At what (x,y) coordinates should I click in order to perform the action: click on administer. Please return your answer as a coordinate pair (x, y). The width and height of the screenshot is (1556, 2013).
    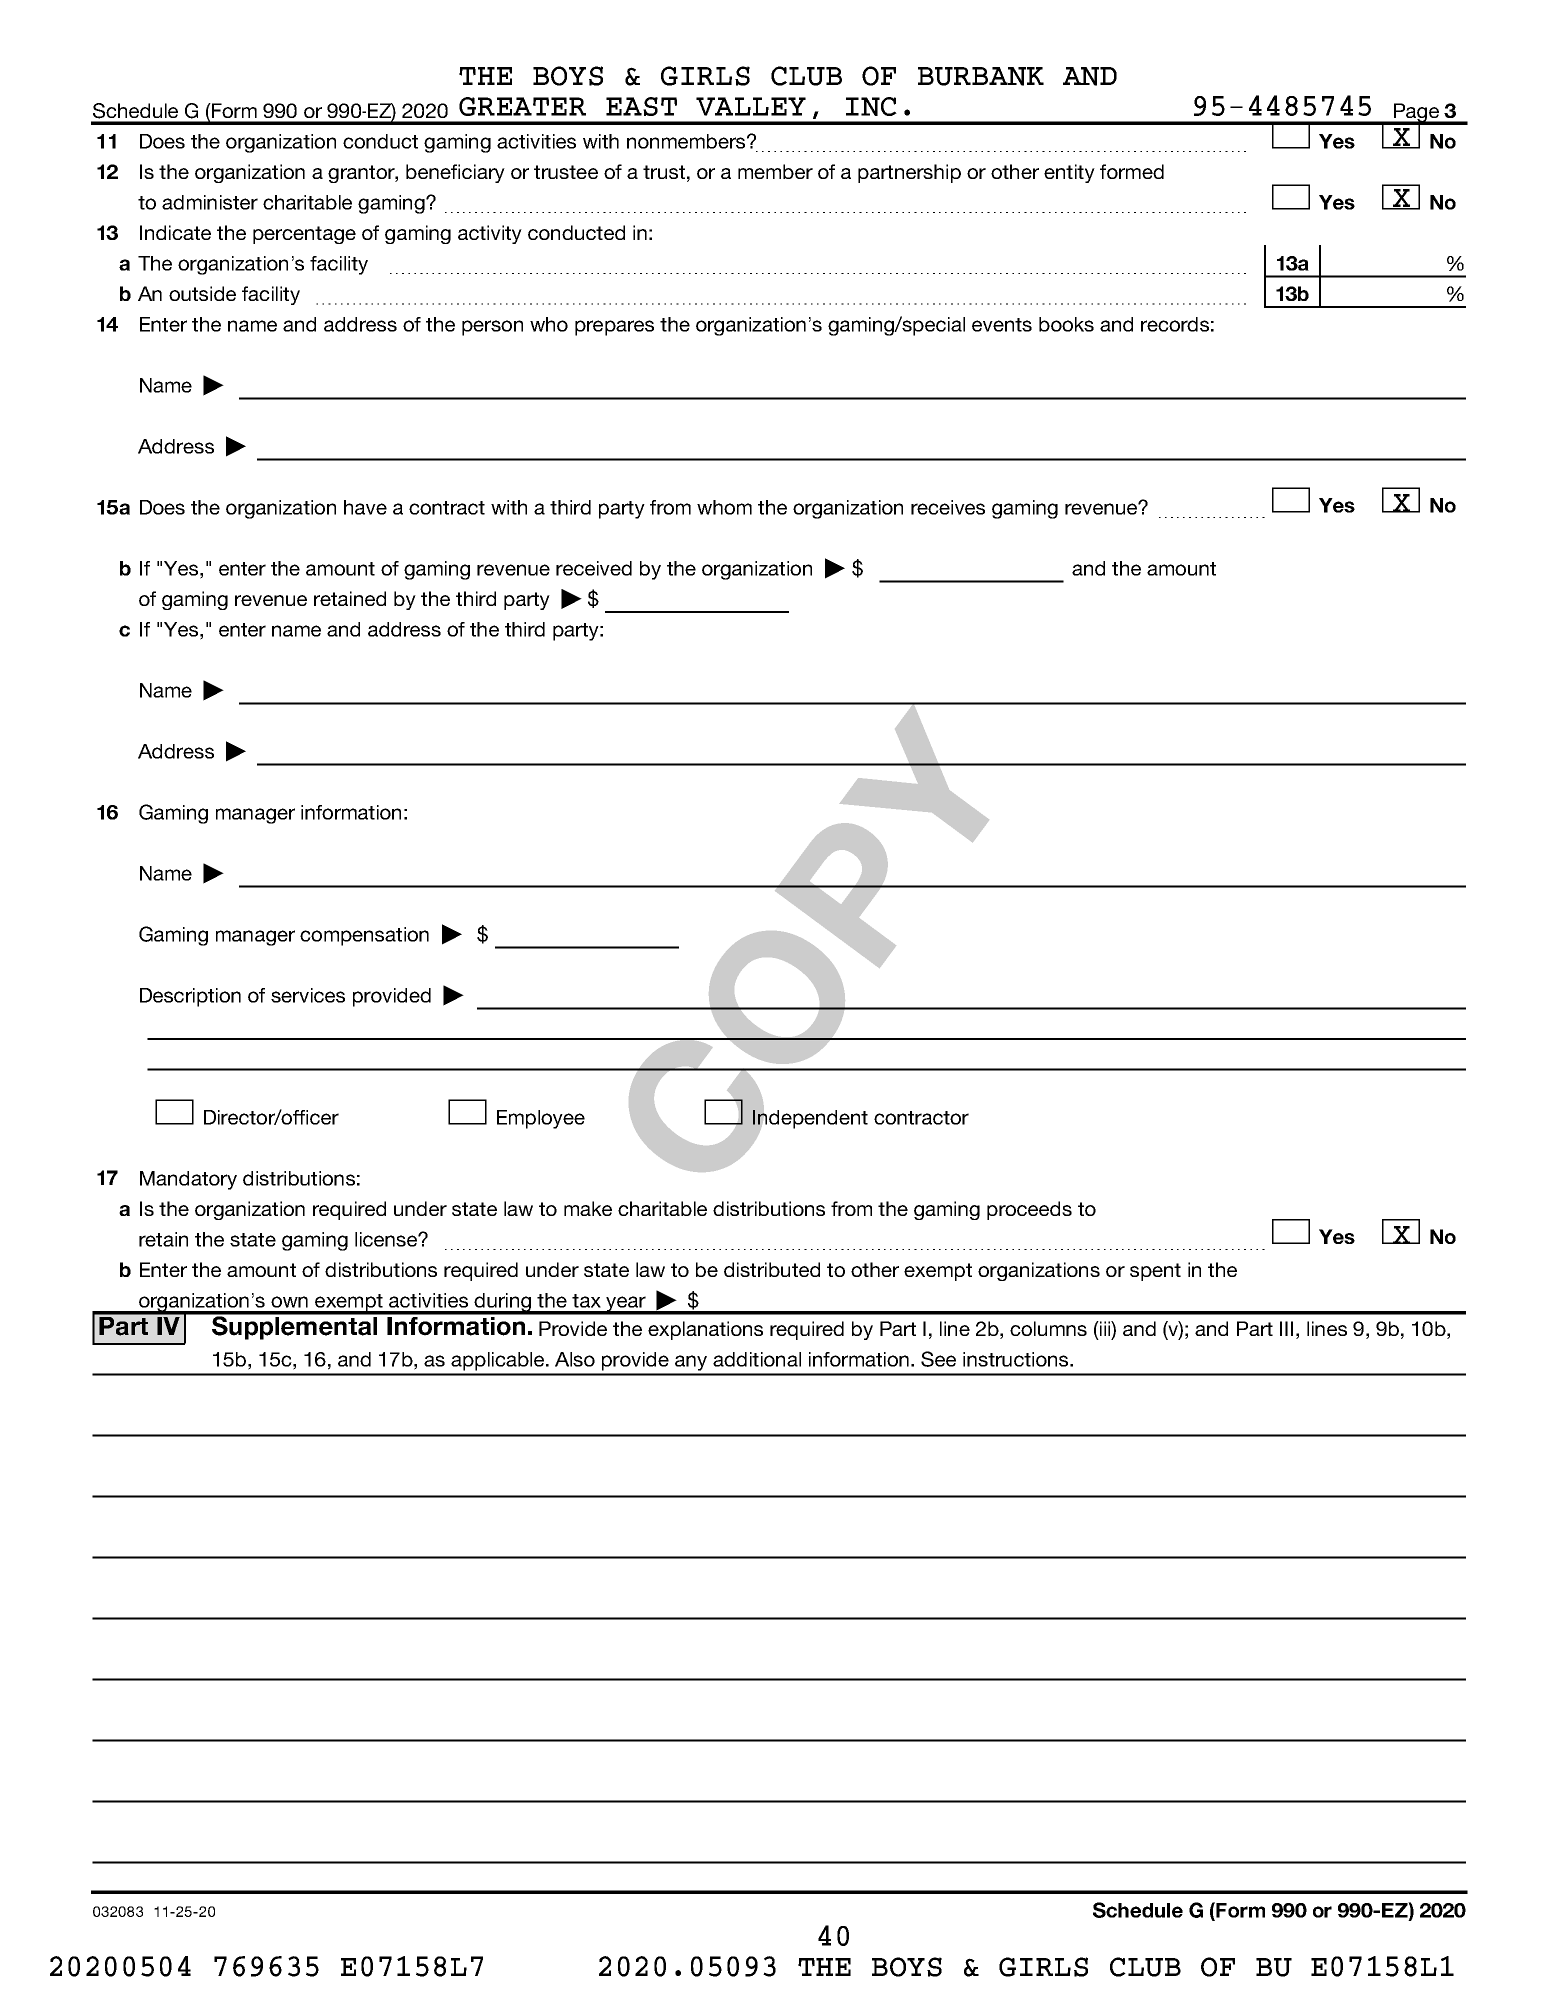
    Looking at the image, I should click on (210, 202).
